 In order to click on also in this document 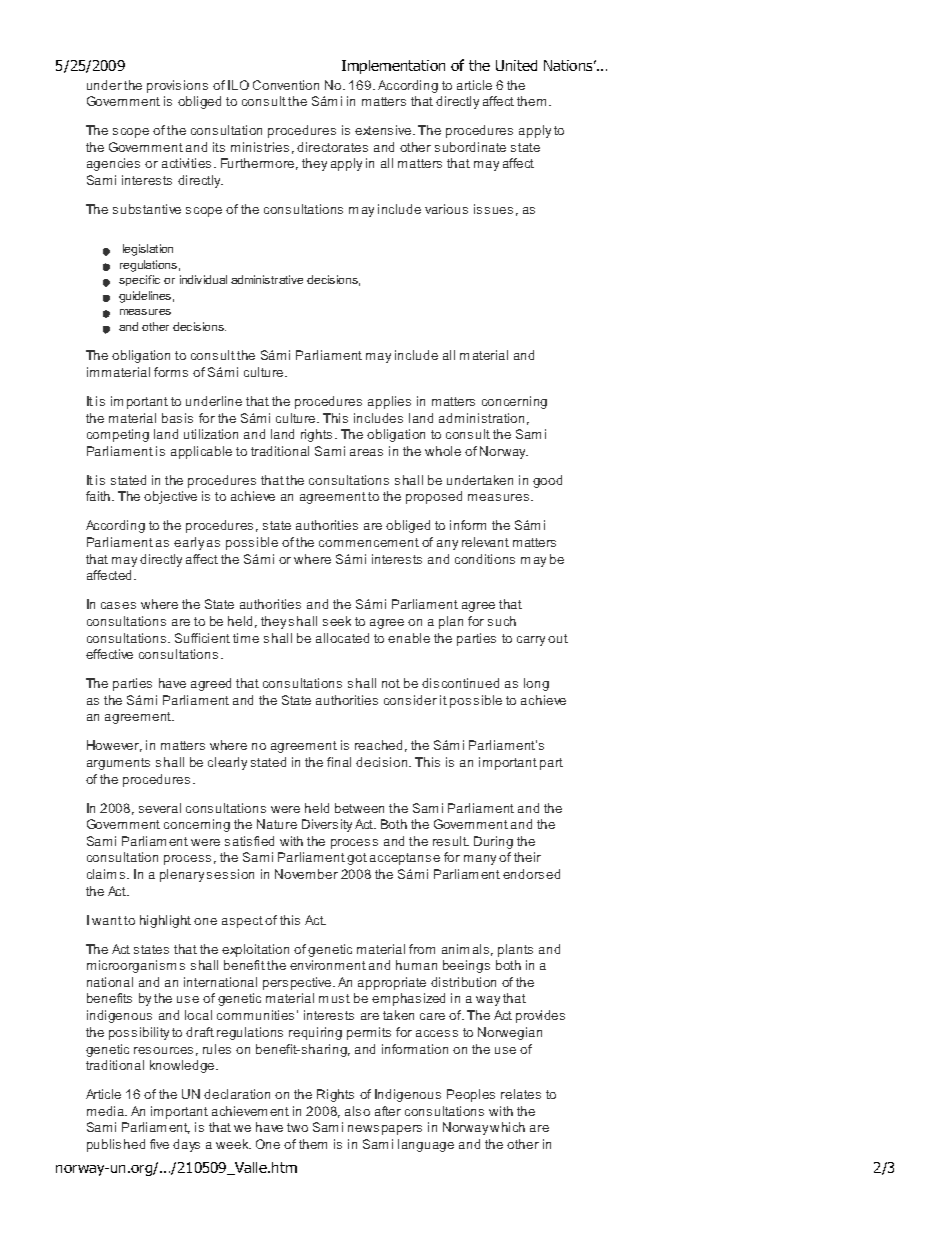, I will do `click(357, 1111)`.
